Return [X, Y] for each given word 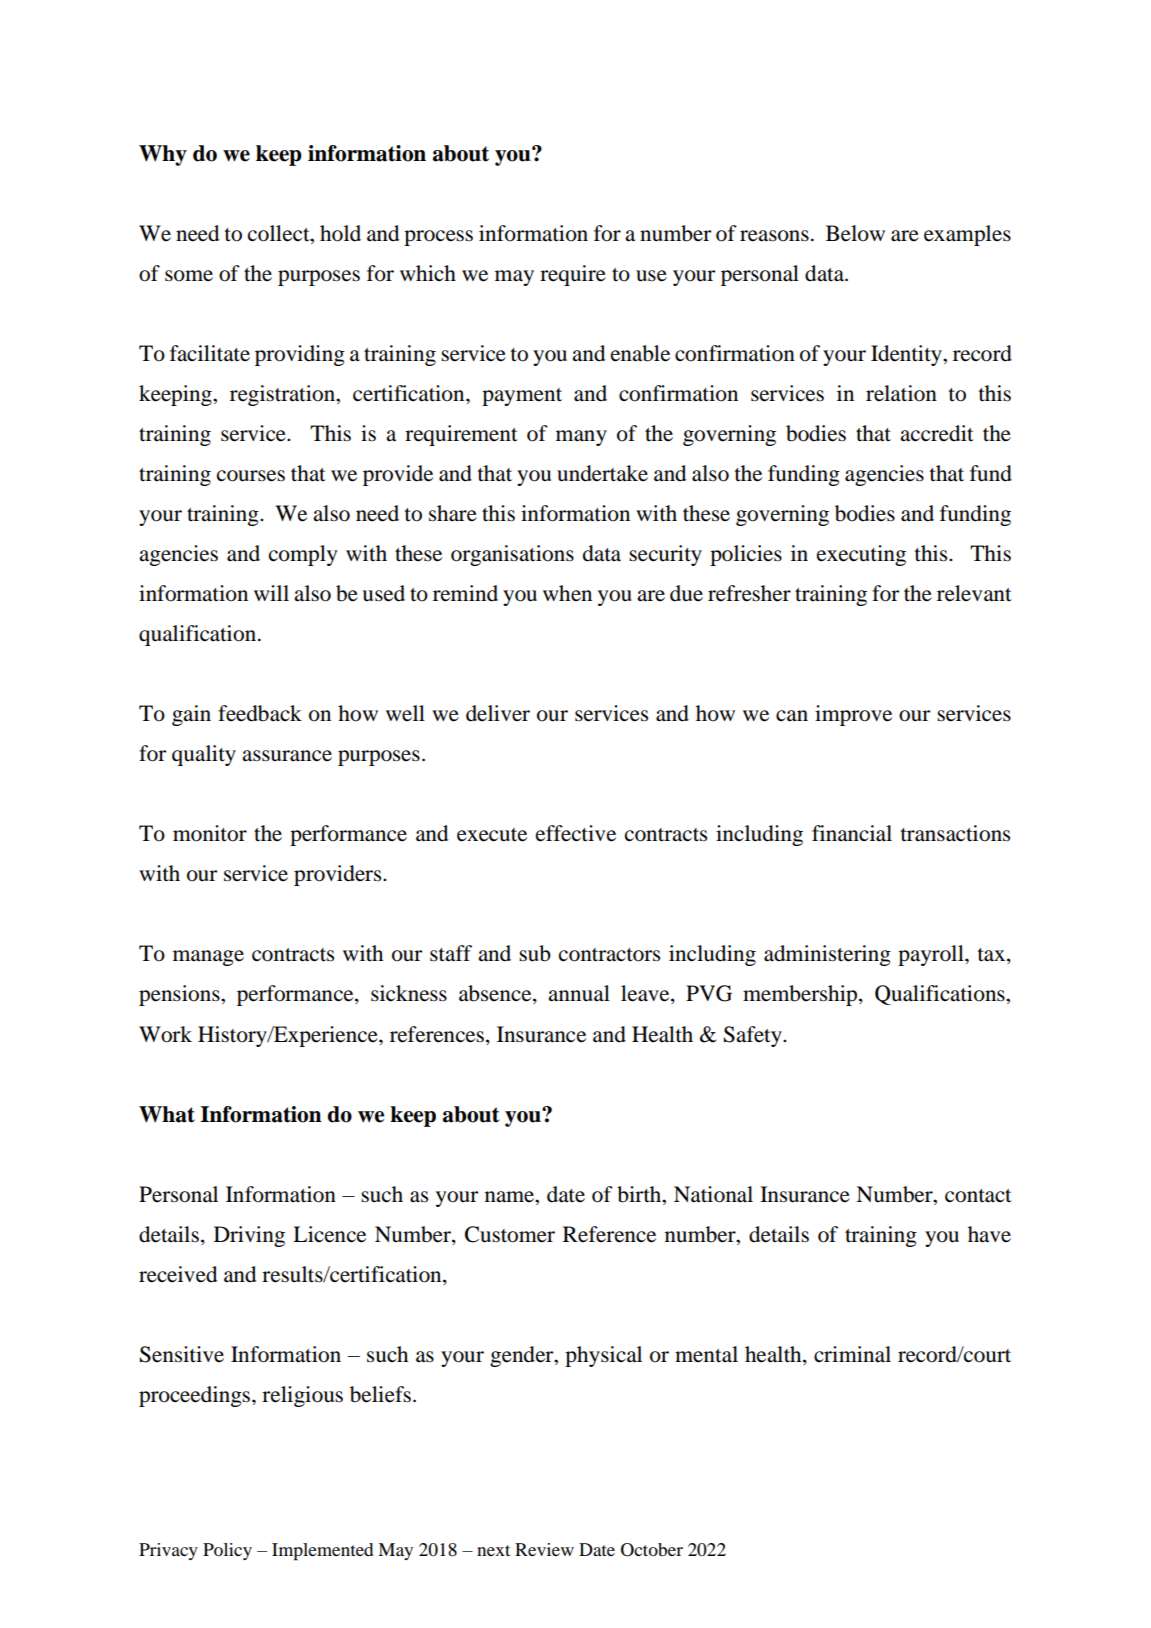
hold [340, 233]
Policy [227, 1551]
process [438, 238]
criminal [852, 1354]
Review [544, 1549]
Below [855, 233]
